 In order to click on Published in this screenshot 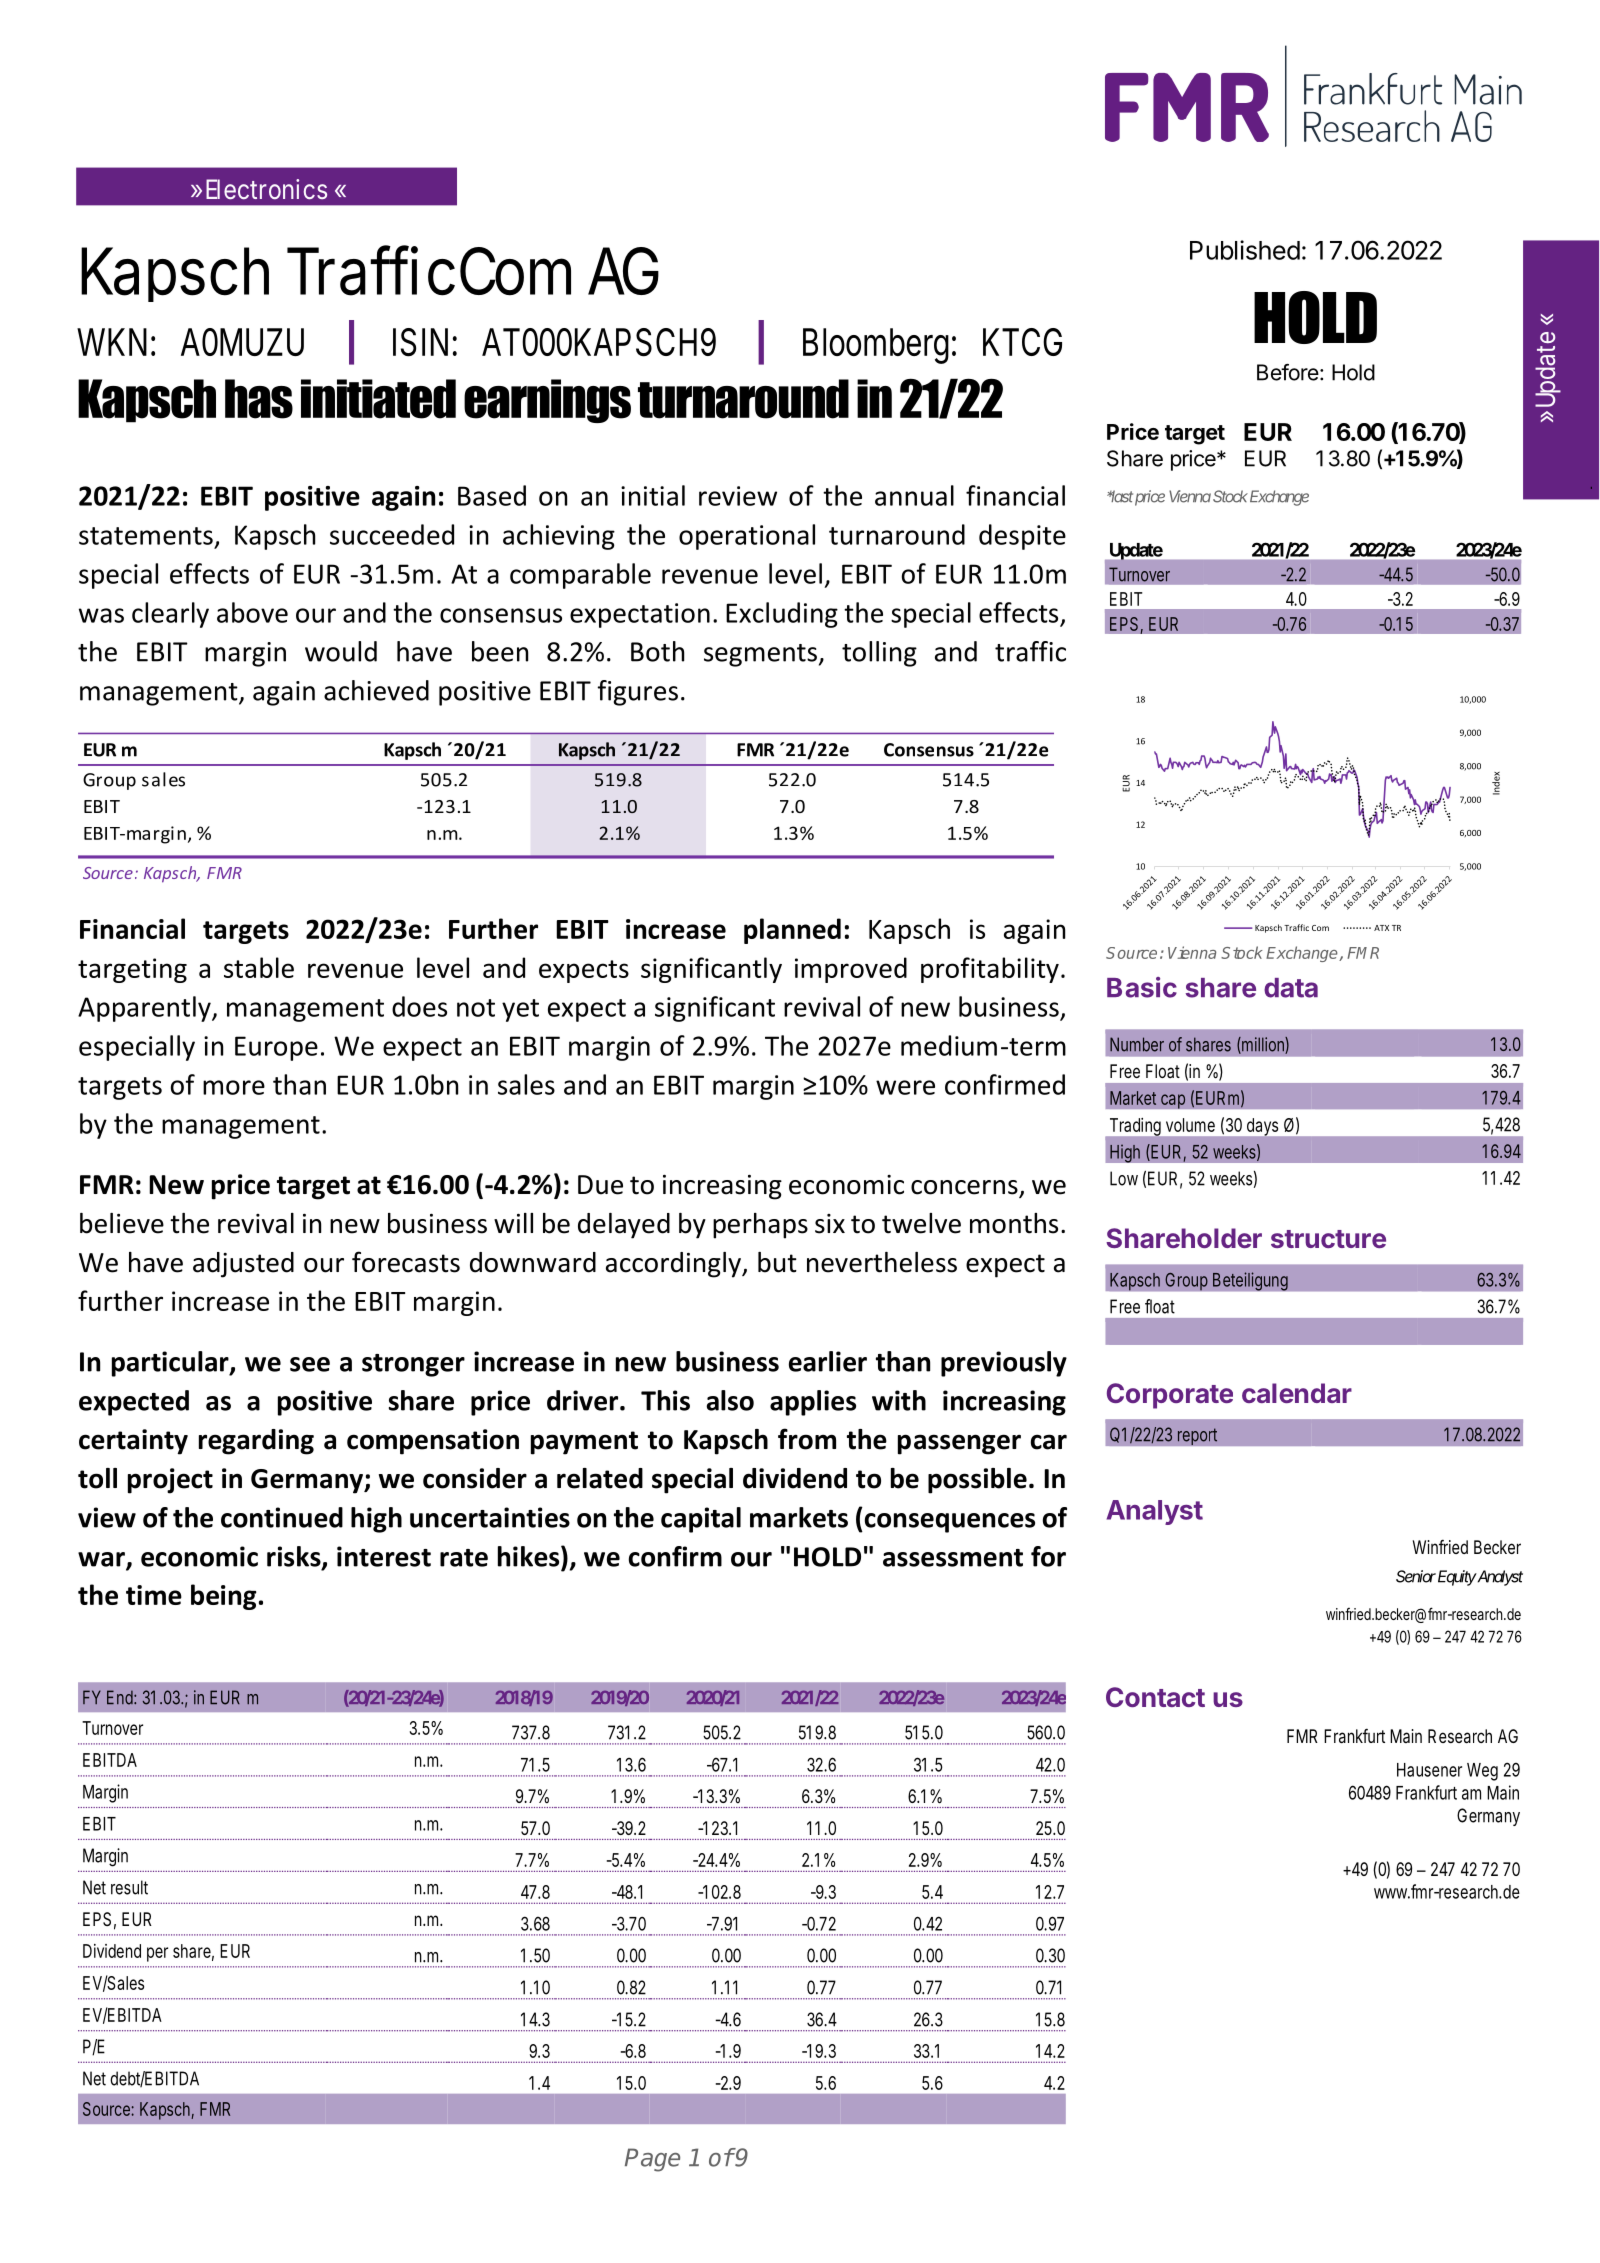, I will do `click(1245, 250)`.
